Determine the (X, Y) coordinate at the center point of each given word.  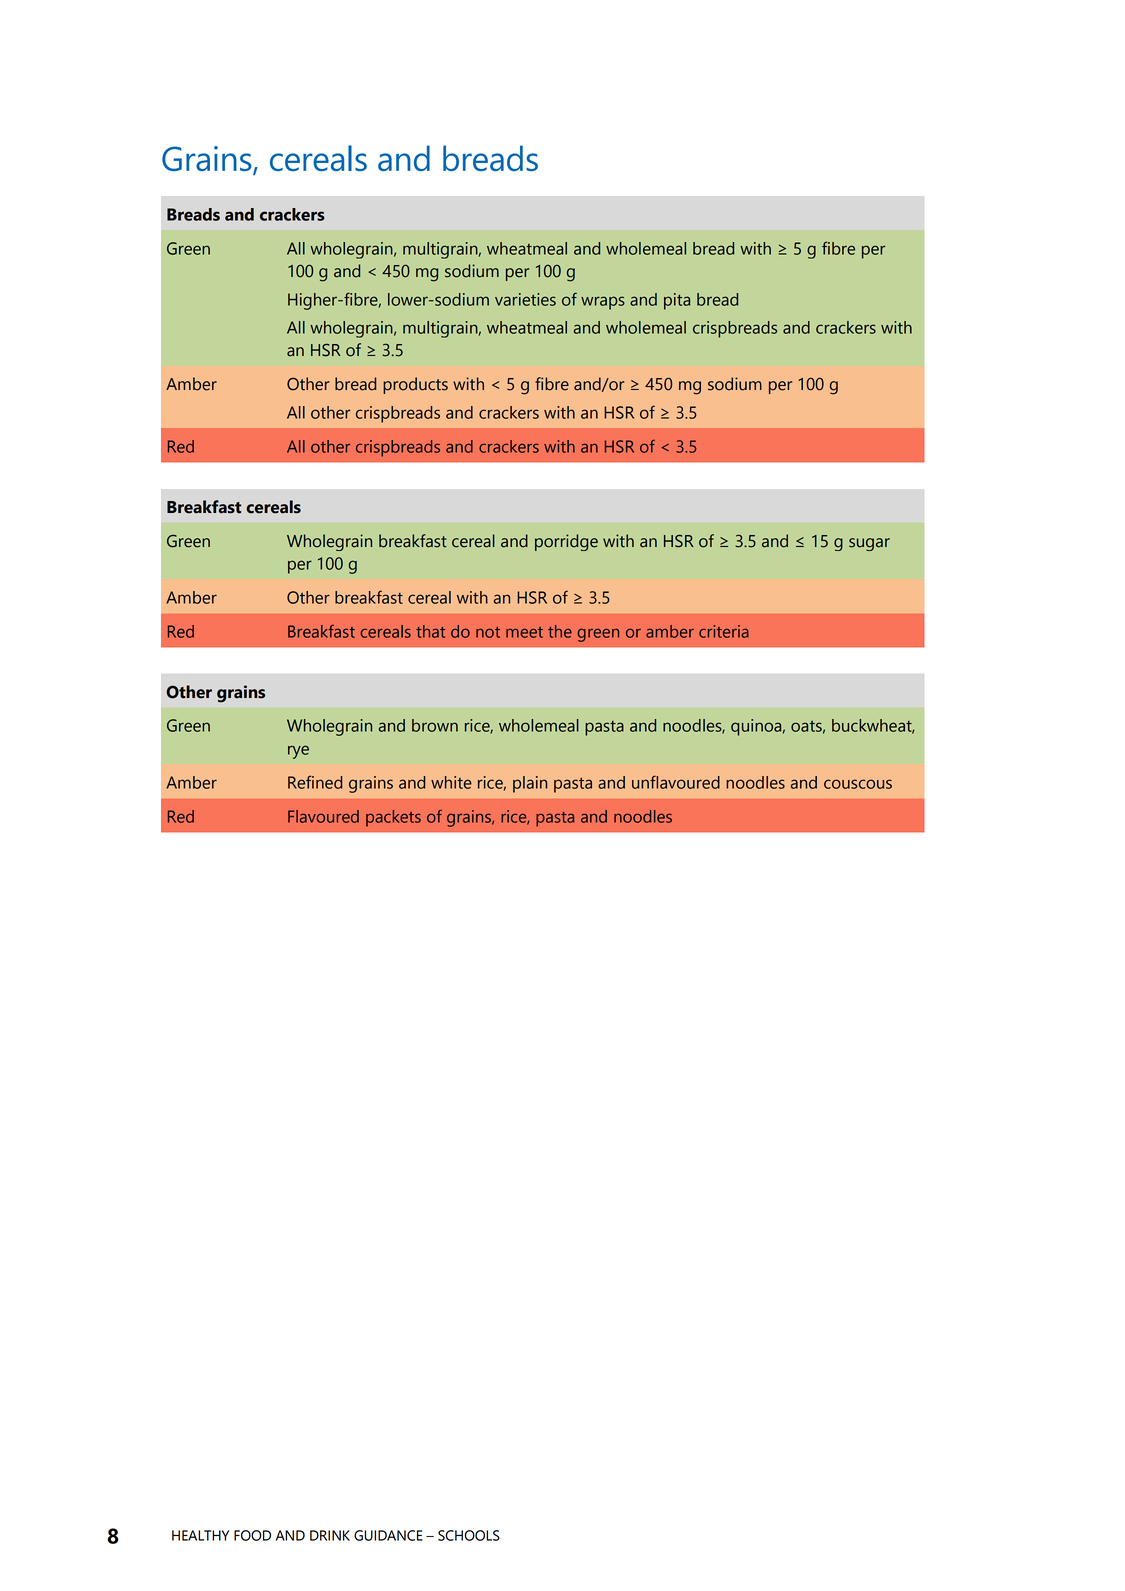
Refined (315, 782)
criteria (724, 631)
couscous (858, 784)
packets (393, 818)
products (415, 385)
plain (530, 784)
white (451, 782)
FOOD (252, 1535)
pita (677, 301)
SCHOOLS (469, 1535)
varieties (525, 299)
